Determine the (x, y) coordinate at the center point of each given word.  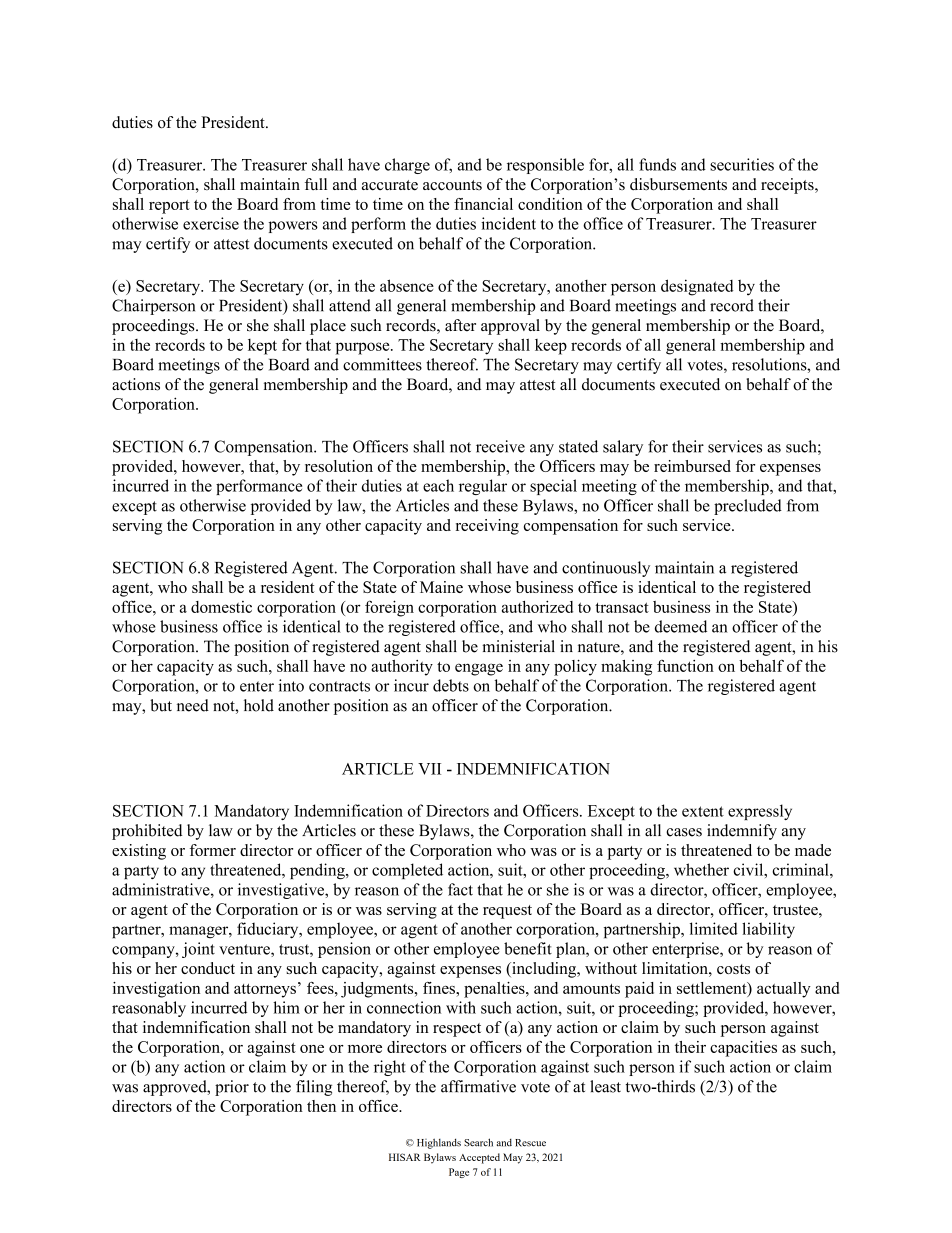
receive (500, 446)
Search (478, 1142)
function (685, 666)
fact (460, 889)
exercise (211, 223)
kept (262, 347)
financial (483, 204)
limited (714, 928)
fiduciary (269, 930)
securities (742, 164)
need (193, 705)
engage (479, 669)
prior (232, 1088)
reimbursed (692, 466)
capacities (743, 1049)
